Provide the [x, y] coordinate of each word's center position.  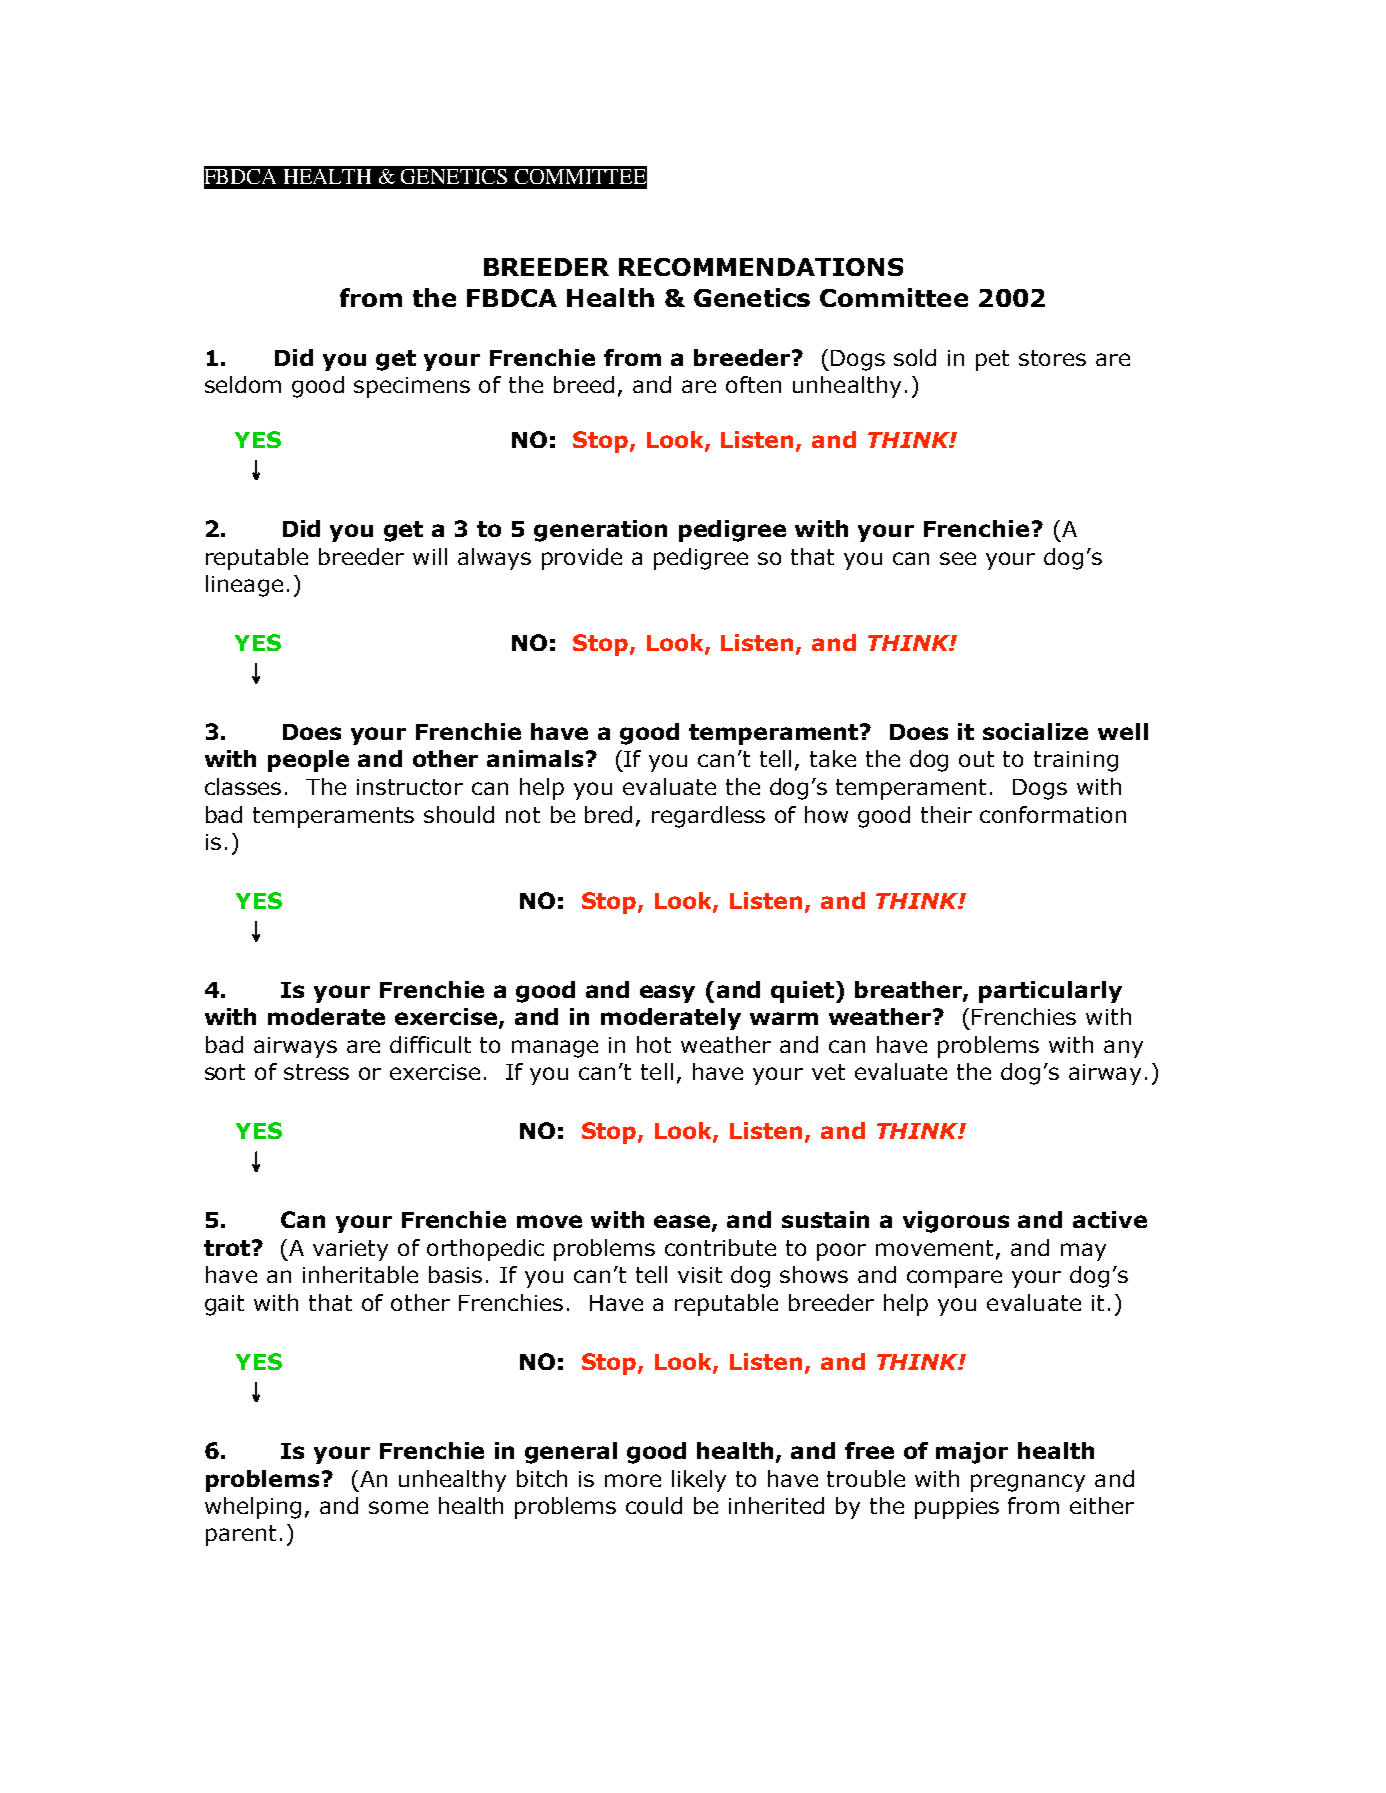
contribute [720, 1247]
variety [350, 1250]
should [459, 814]
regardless [708, 817]
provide [582, 559]
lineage [244, 586]
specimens [412, 387]
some [398, 1507]
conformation [1053, 814]
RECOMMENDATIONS [761, 267]
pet [992, 360]
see [958, 558]
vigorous [956, 1222]
